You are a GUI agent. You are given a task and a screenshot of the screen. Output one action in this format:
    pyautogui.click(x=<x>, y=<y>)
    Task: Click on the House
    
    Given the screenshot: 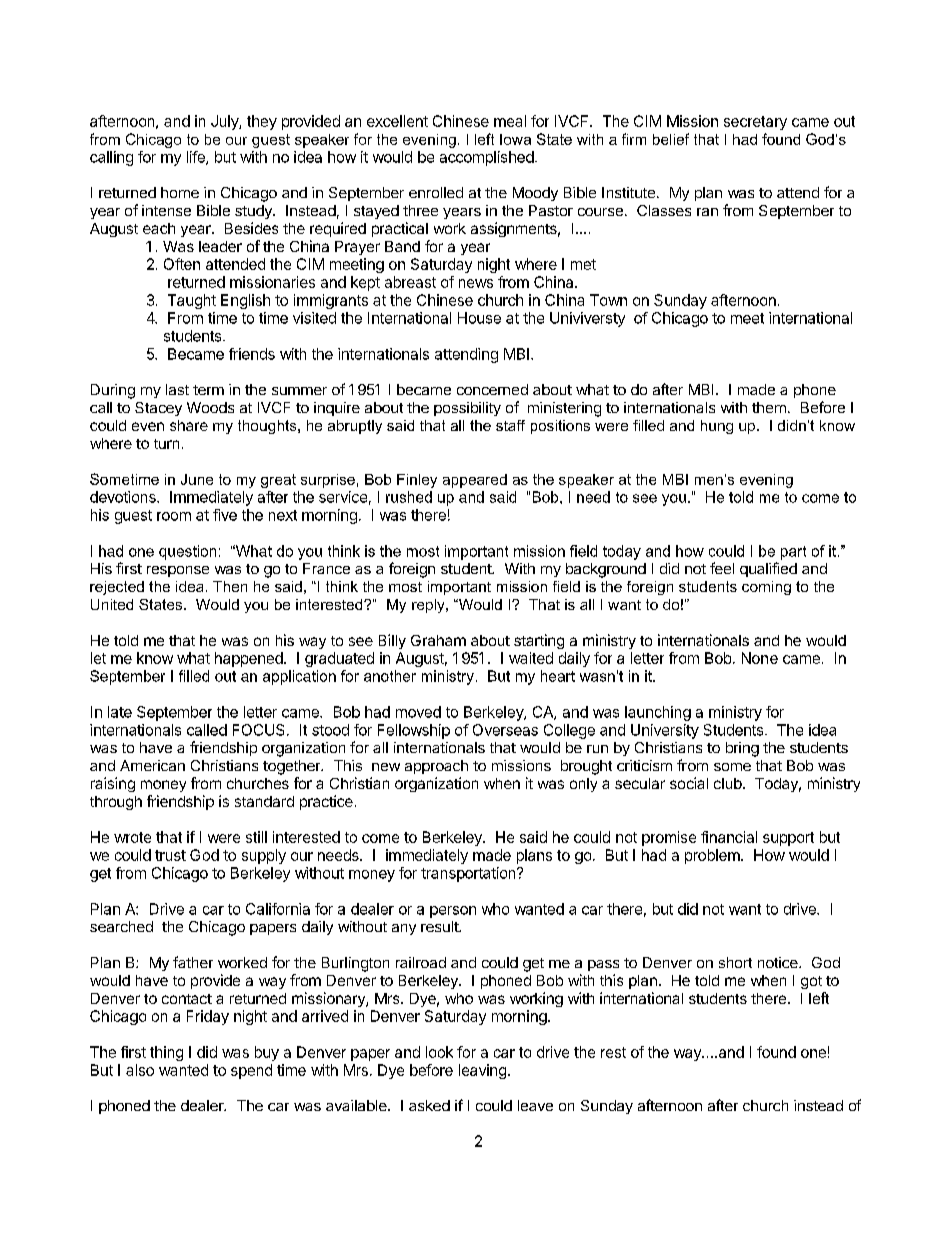 What is the action you would take?
    pyautogui.click(x=479, y=318)
